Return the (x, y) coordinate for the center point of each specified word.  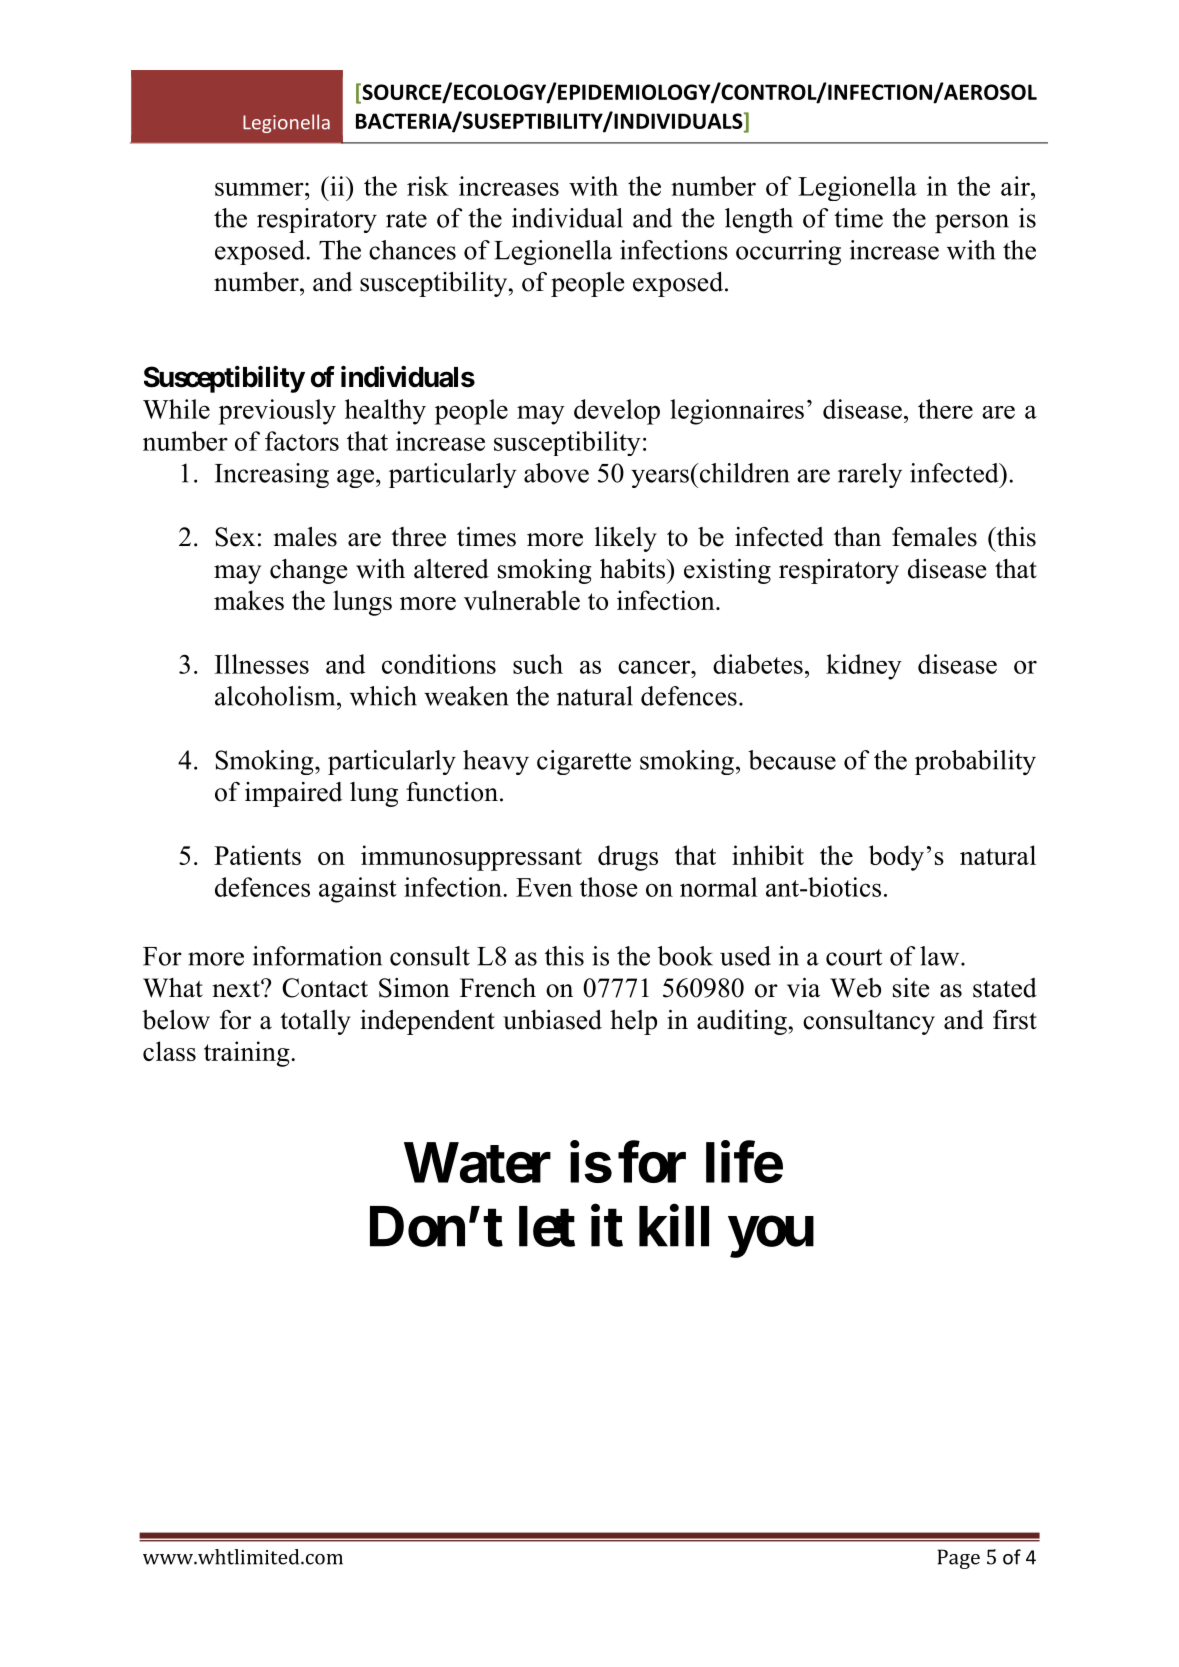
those (608, 887)
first (1015, 1020)
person (972, 223)
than (857, 537)
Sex (235, 537)
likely (626, 539)
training (248, 1054)
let (547, 1226)
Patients (257, 855)
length (759, 221)
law (941, 956)
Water (477, 1163)
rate (406, 219)
